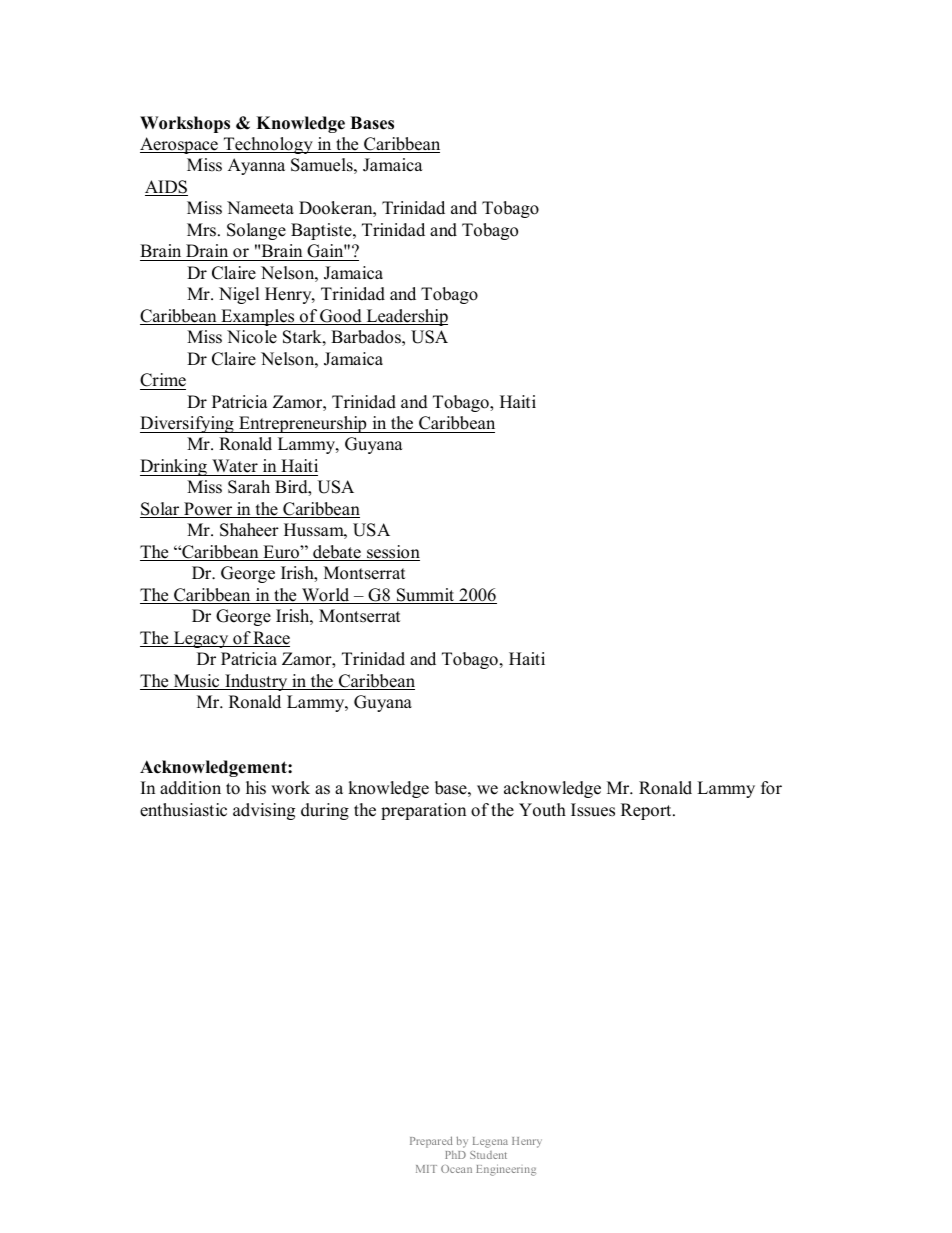  I want to click on session, so click(392, 553).
